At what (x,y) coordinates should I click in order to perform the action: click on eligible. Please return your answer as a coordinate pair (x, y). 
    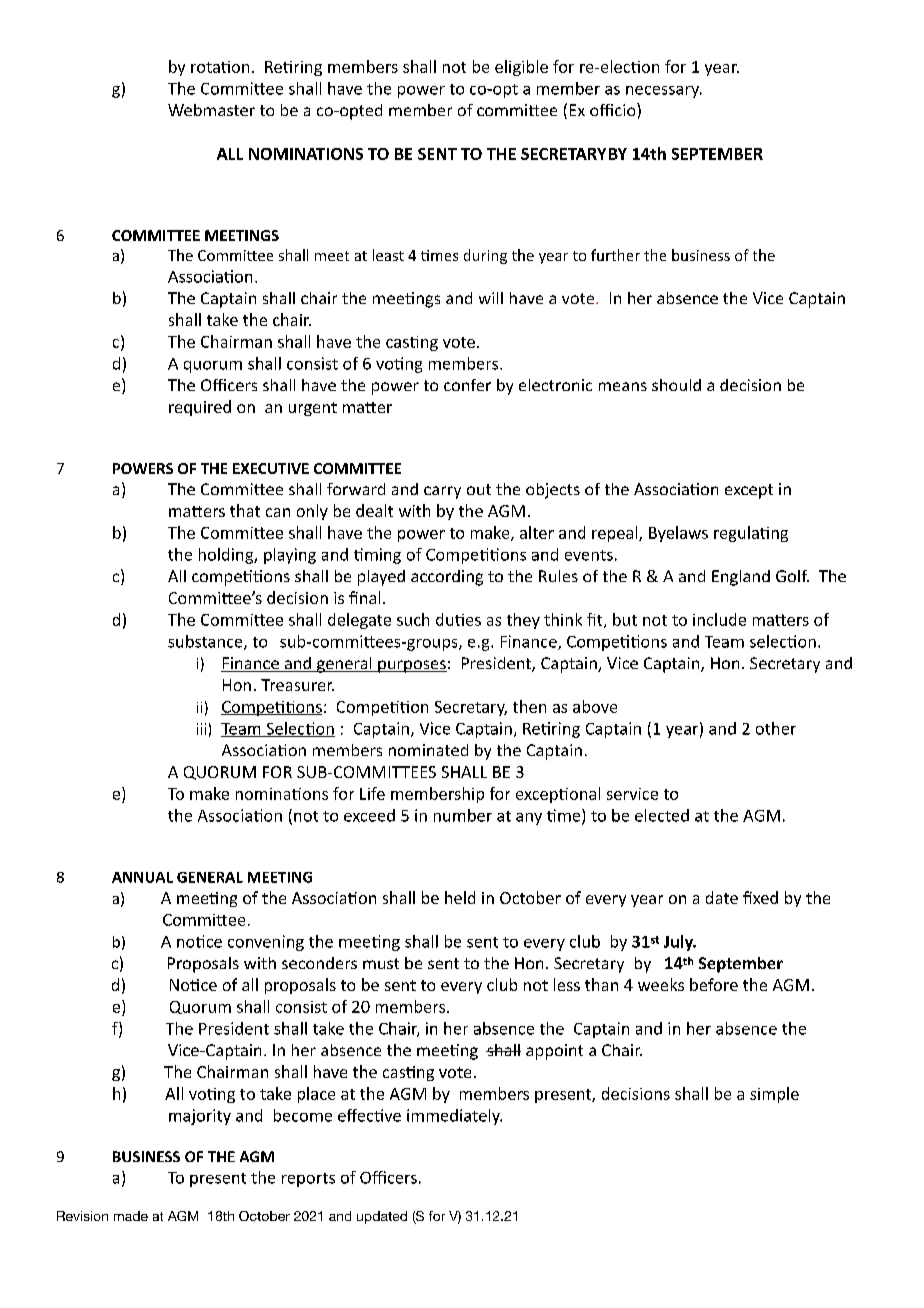
    Looking at the image, I should click on (521, 68).
